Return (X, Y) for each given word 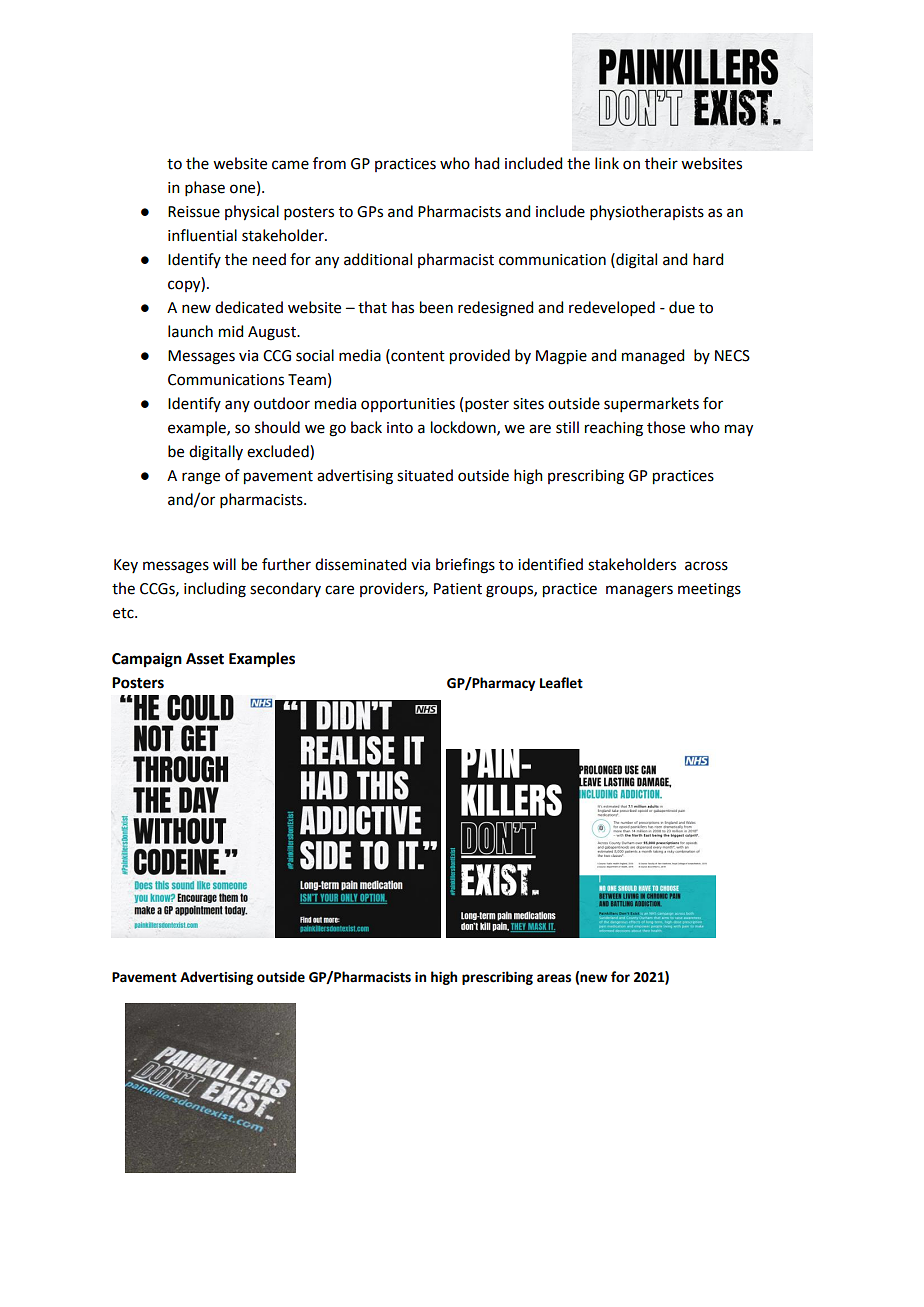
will (224, 564)
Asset (205, 659)
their (661, 163)
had (487, 163)
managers (639, 591)
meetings (709, 590)
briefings (465, 566)
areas (554, 978)
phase (205, 188)
